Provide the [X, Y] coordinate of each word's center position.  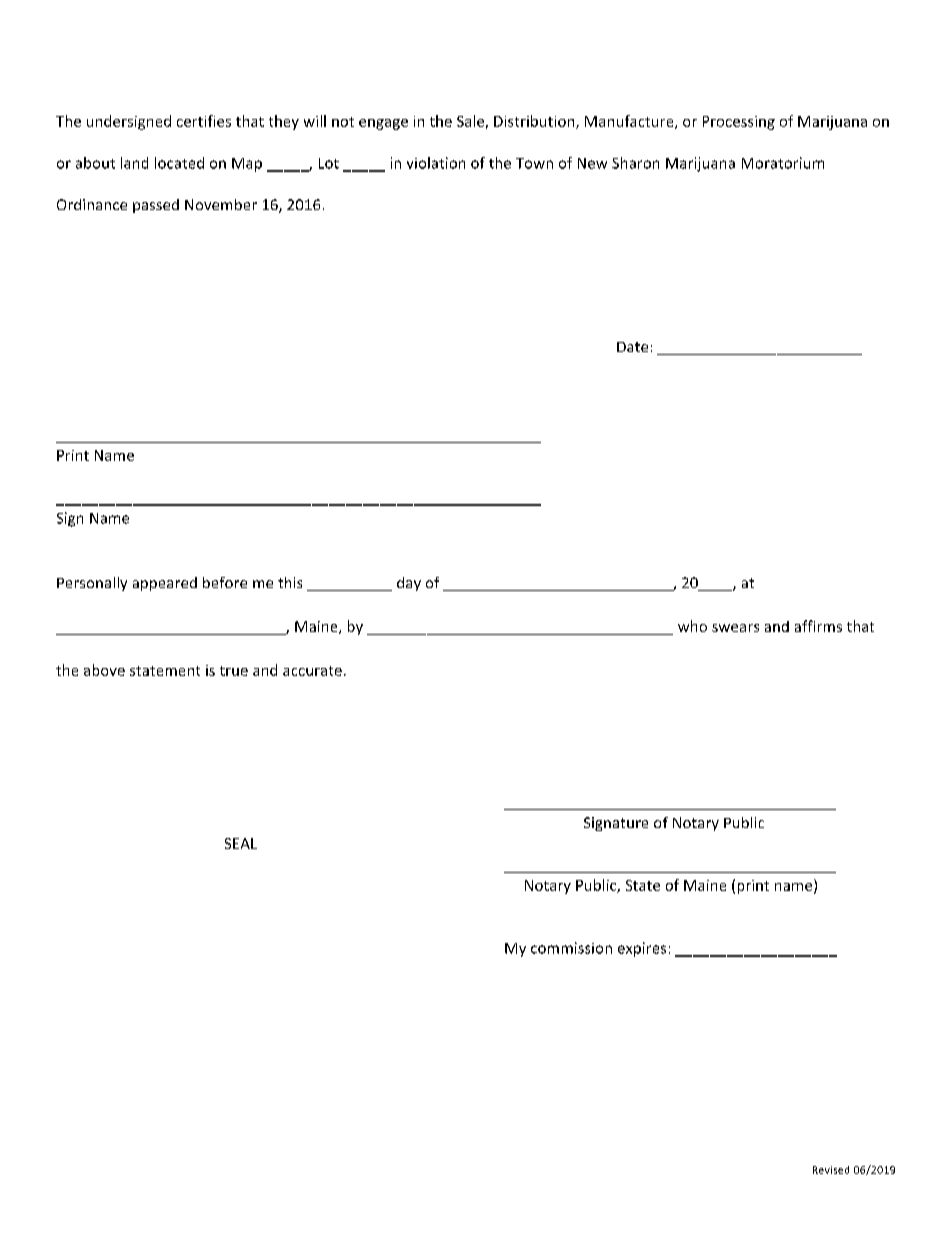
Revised [831, 1170]
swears [735, 628]
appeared [165, 584]
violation [436, 163]
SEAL [241, 843]
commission [571, 948]
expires [642, 949]
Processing [739, 123]
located [179, 163]
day [409, 584]
